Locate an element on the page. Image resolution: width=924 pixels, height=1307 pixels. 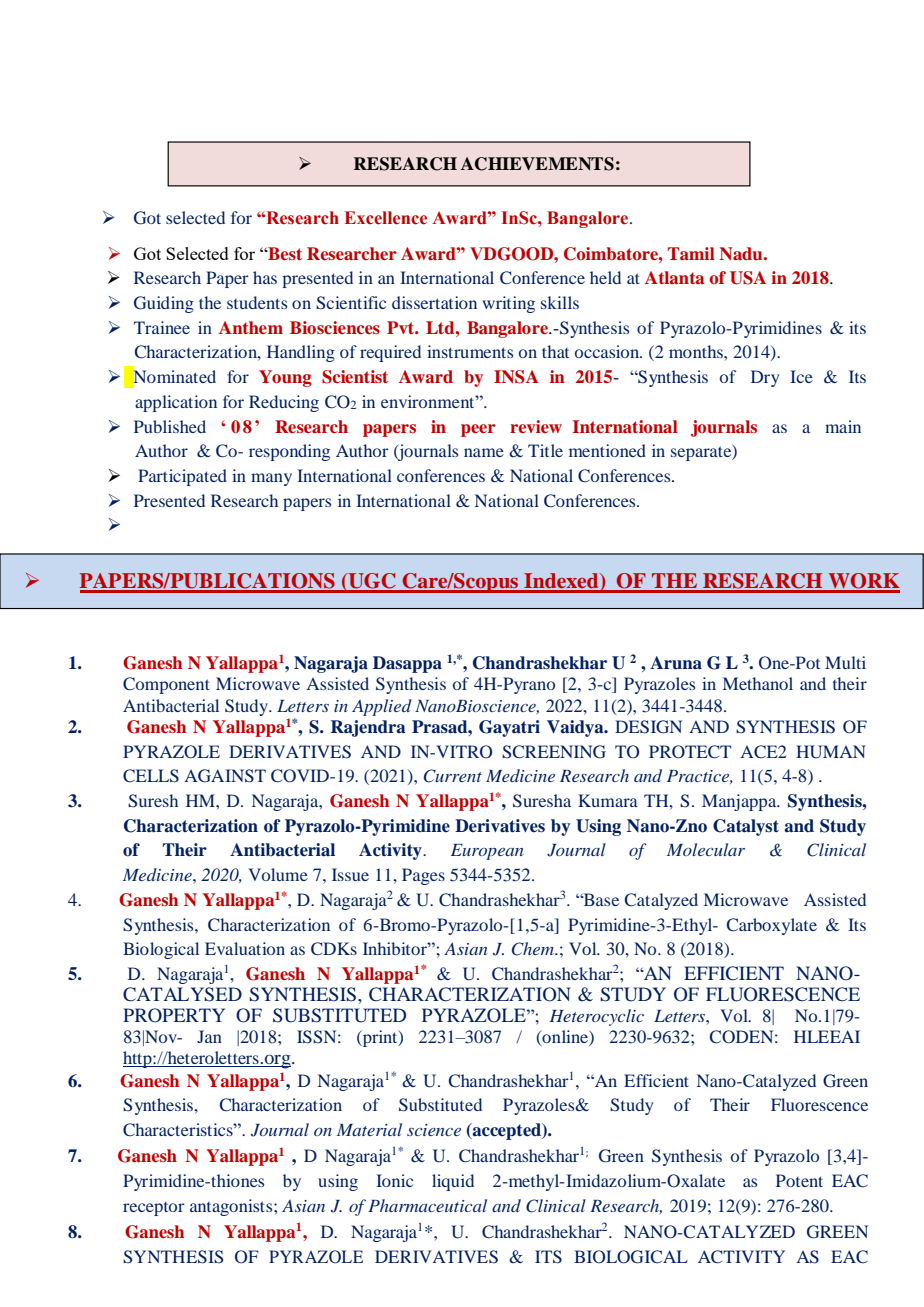
Catalyst is located at coordinates (746, 827).
